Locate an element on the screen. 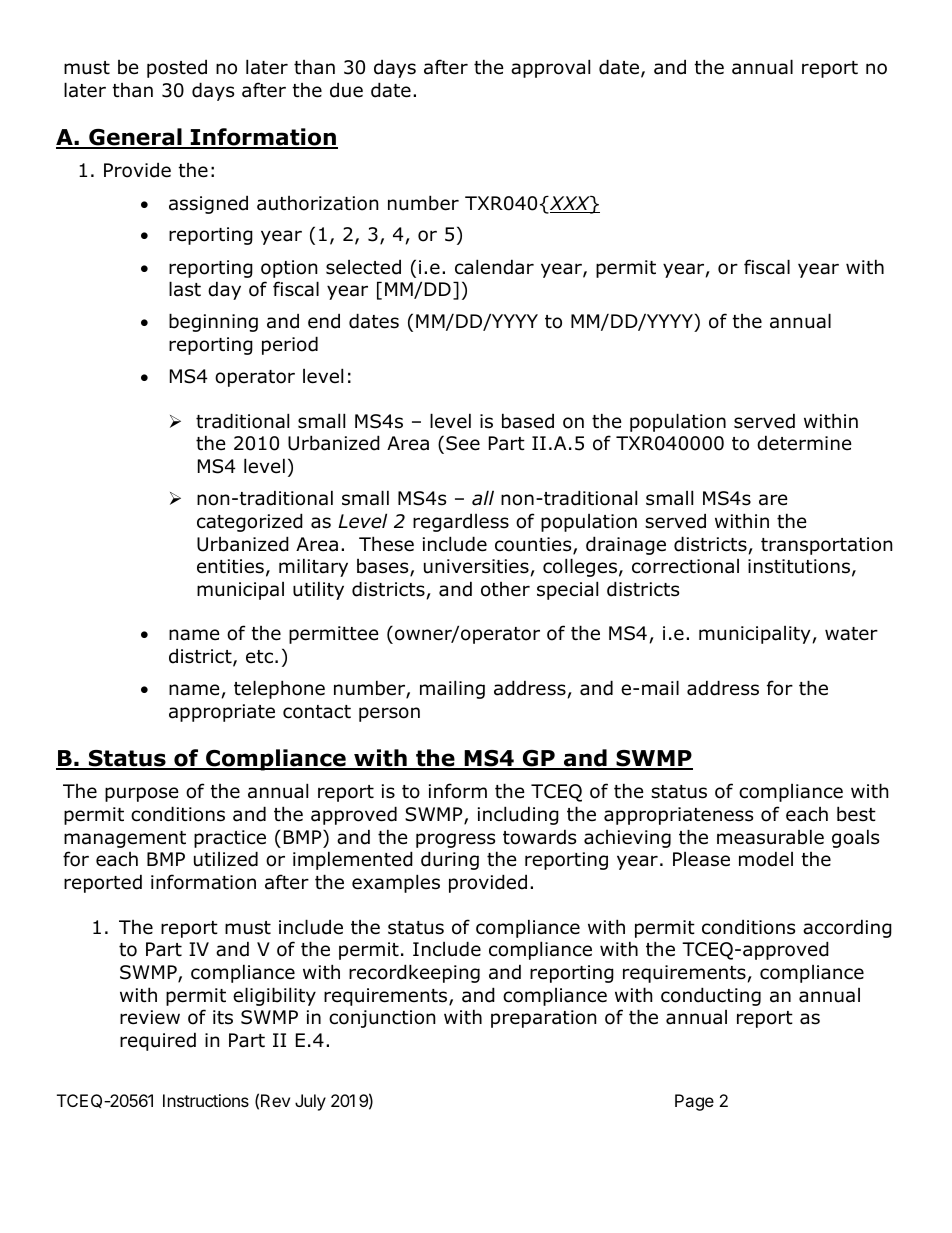  purpose is located at coordinates (142, 794).
